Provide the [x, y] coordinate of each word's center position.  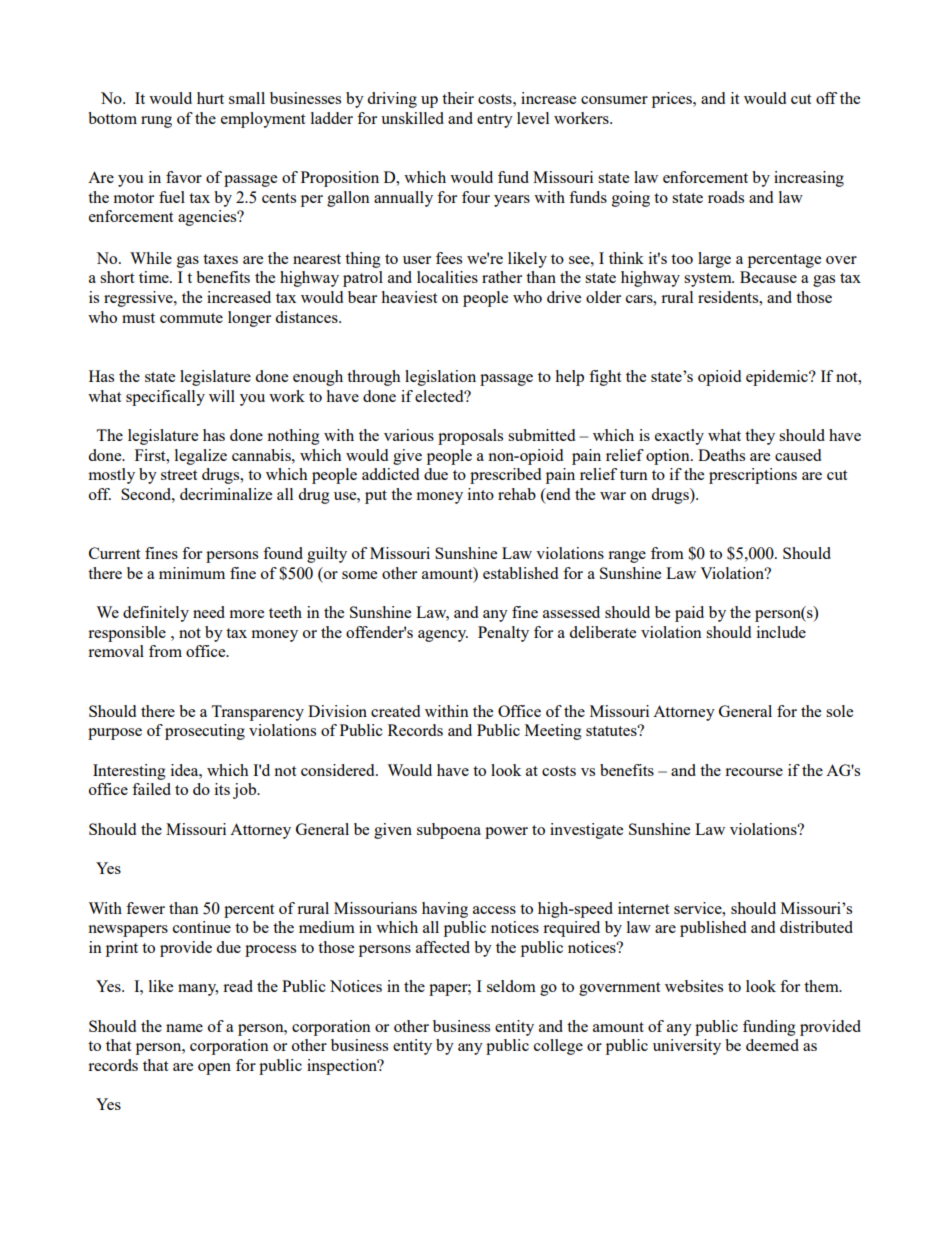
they [760, 437]
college [558, 1047]
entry [495, 121]
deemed [772, 1045]
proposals [470, 437]
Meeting [553, 732]
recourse [754, 772]
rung [156, 122]
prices [673, 100]
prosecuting [205, 732]
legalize [201, 457]
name [184, 1028]
